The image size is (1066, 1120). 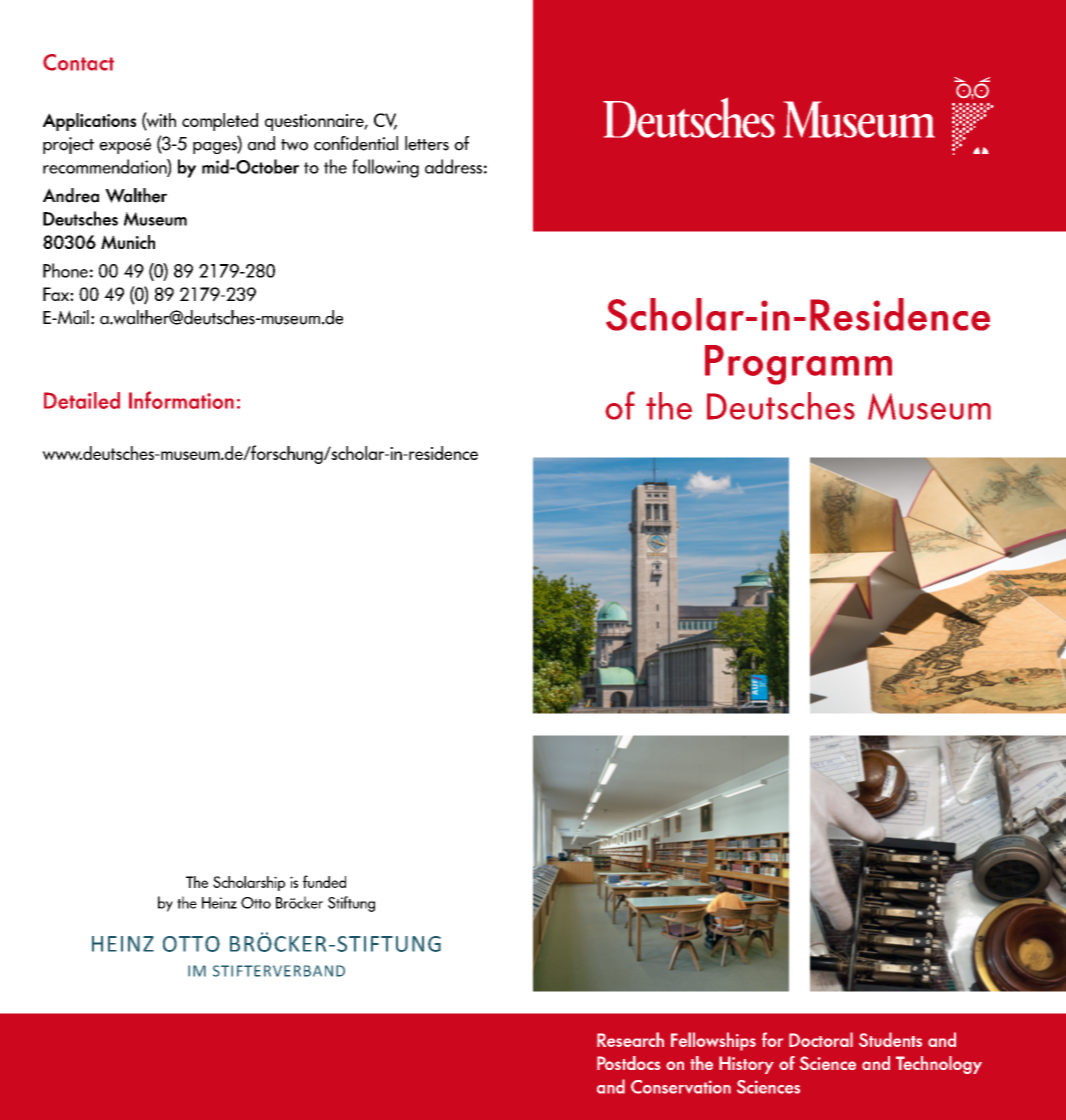 What do you see at coordinates (220, 122) in the image?
I see `completed` at bounding box center [220, 122].
